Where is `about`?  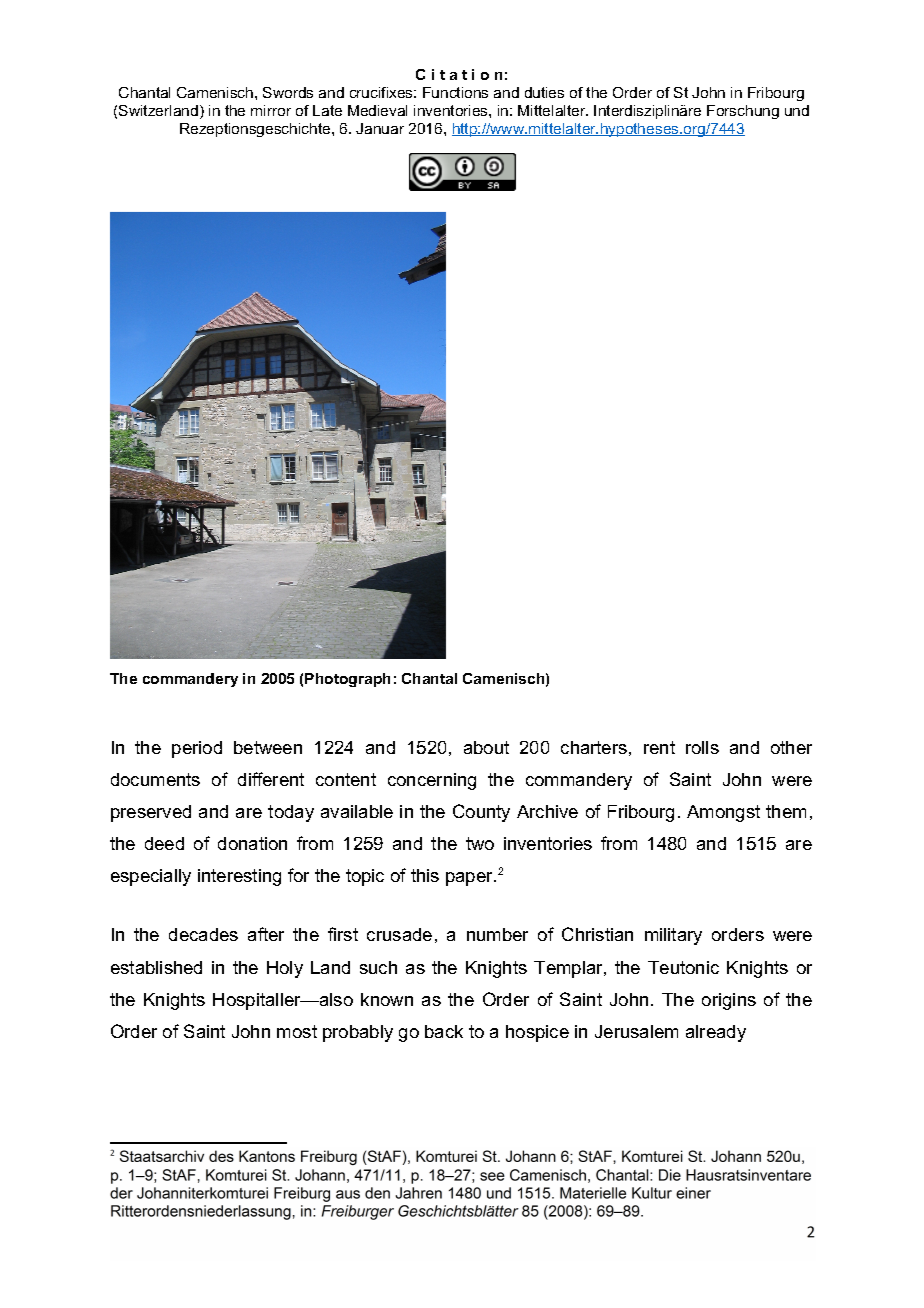
about is located at coordinates (486, 747).
